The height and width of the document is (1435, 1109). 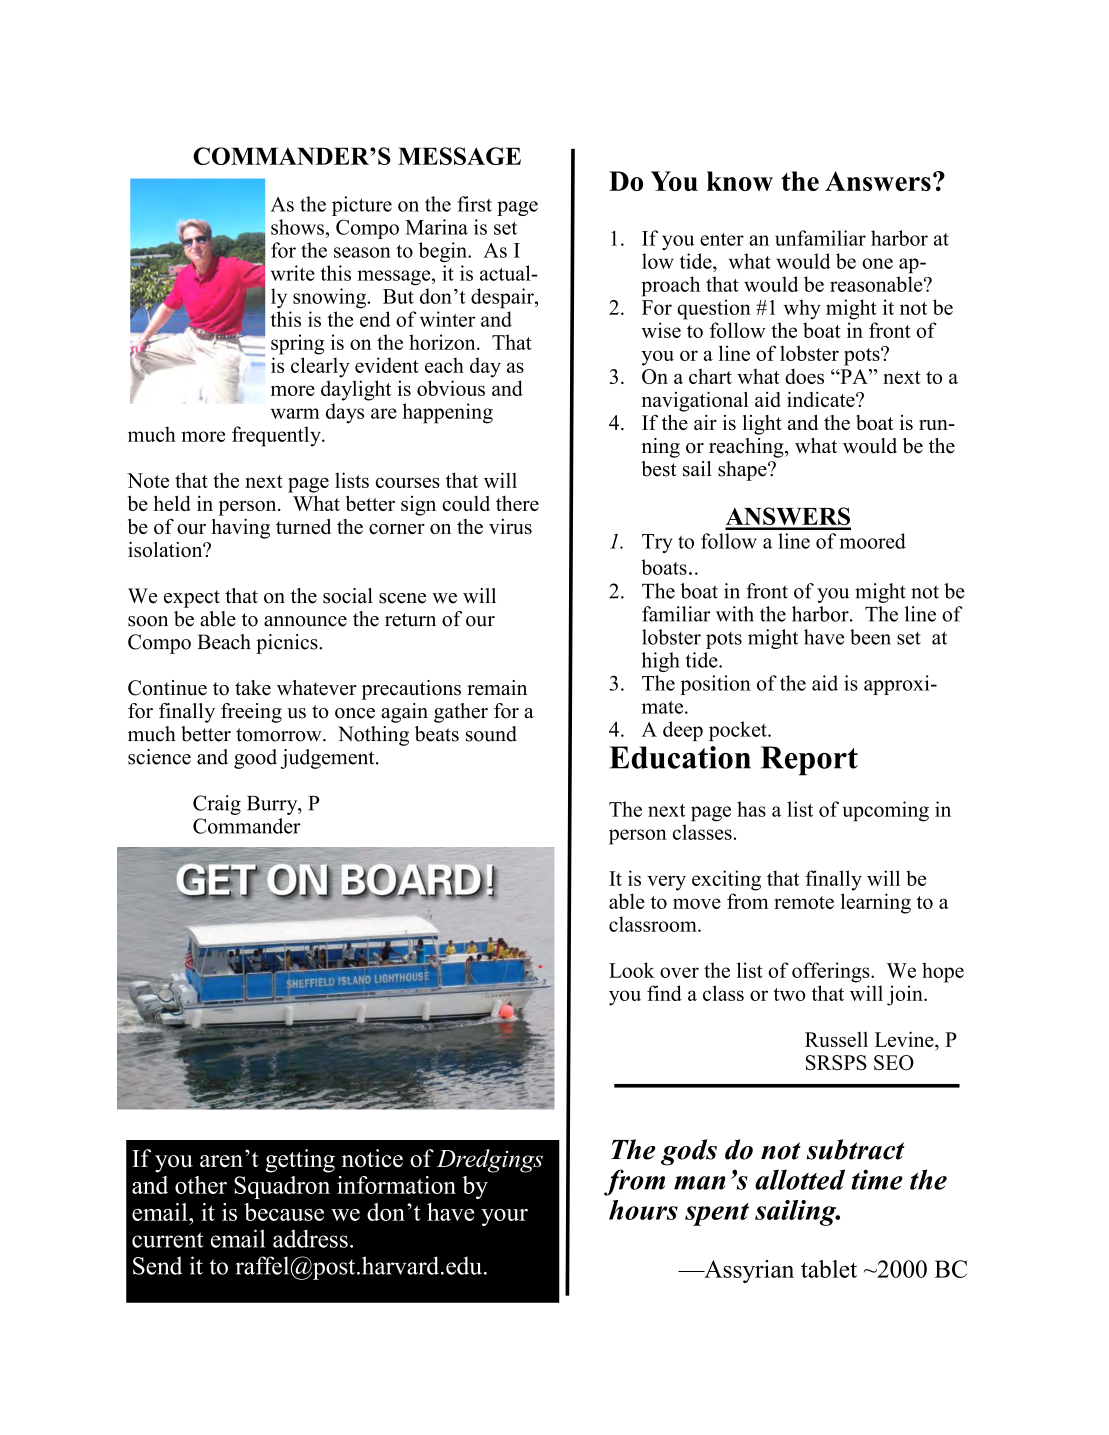 What do you see at coordinates (284, 1212) in the document?
I see `because` at bounding box center [284, 1212].
